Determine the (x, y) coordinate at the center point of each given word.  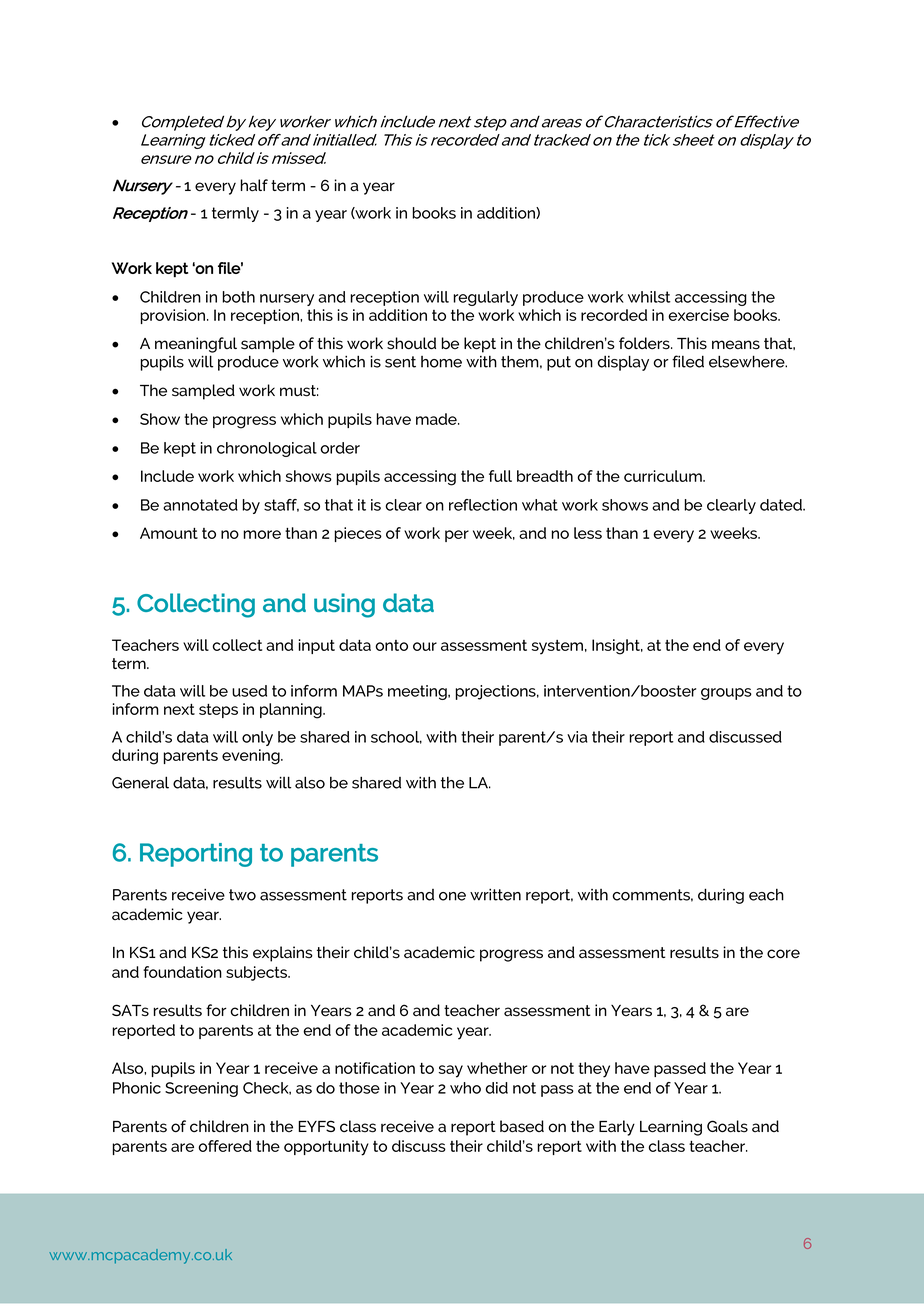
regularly (485, 298)
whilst (649, 297)
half (254, 185)
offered (225, 1146)
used (249, 691)
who (465, 1088)
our (425, 646)
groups (726, 694)
